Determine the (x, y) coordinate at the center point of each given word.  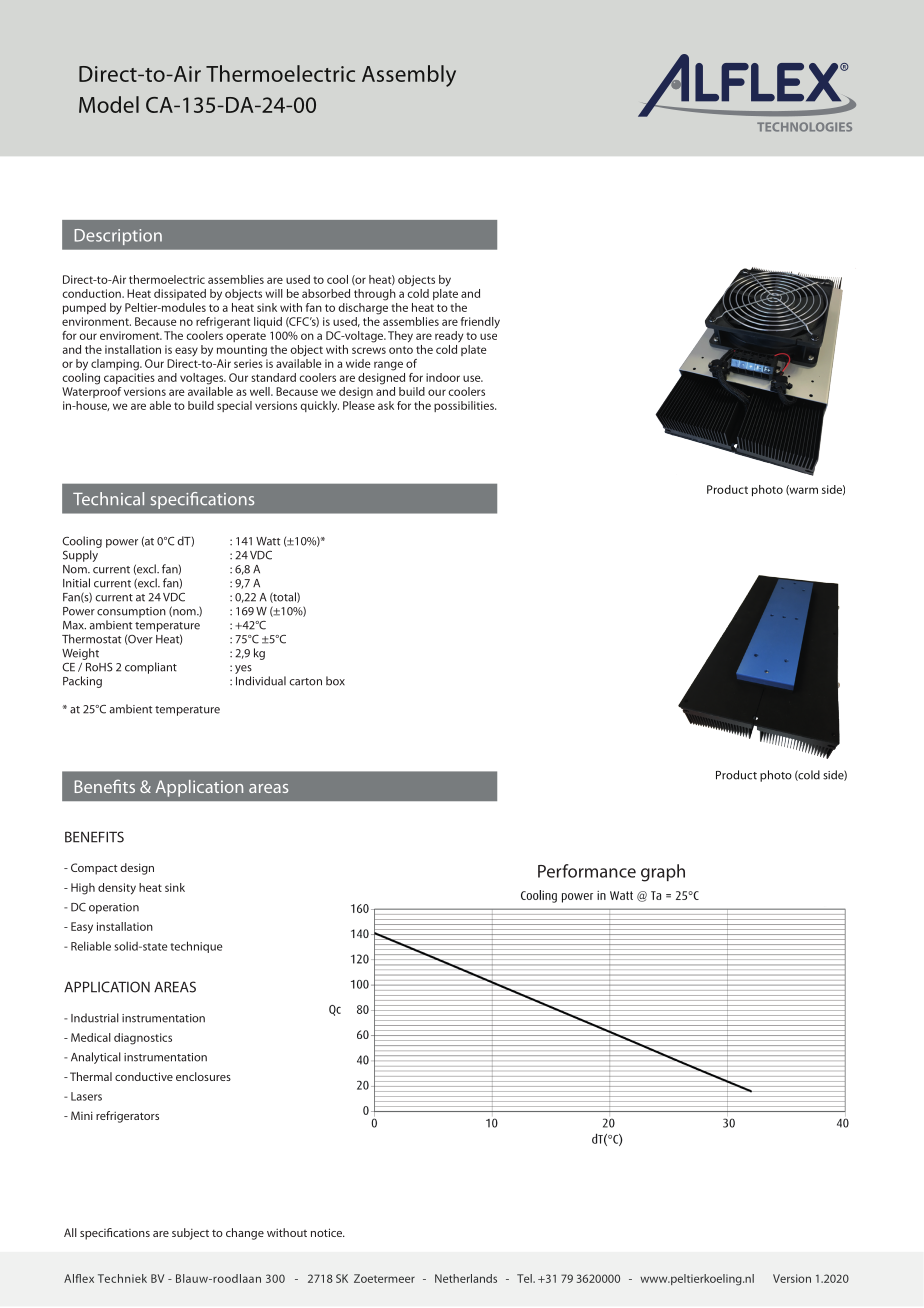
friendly (480, 323)
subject (190, 1234)
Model (109, 104)
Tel (525, 1278)
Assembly (409, 76)
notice (328, 1232)
